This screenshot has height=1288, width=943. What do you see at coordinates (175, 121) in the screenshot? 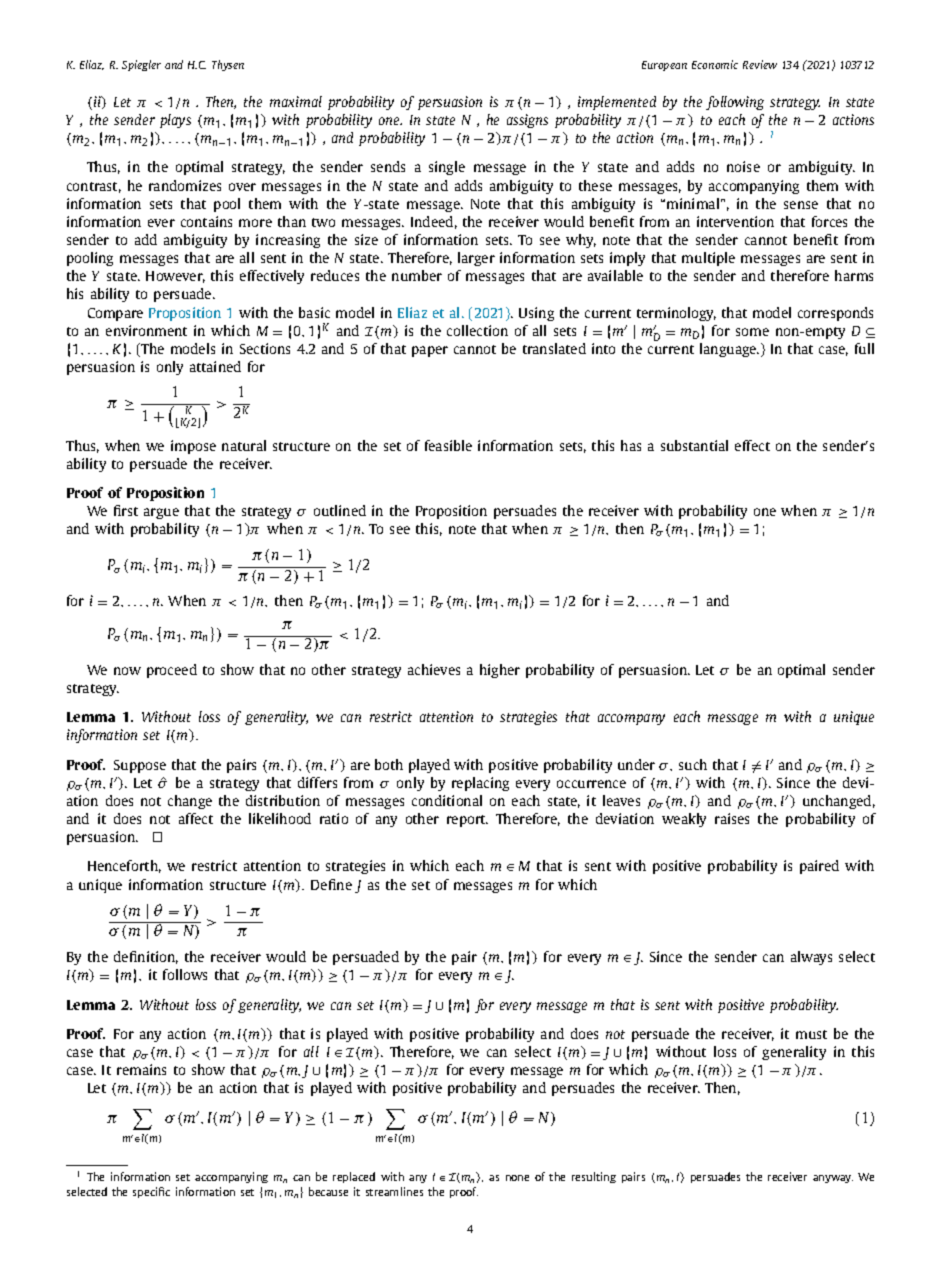
I see `plays` at bounding box center [175, 121].
